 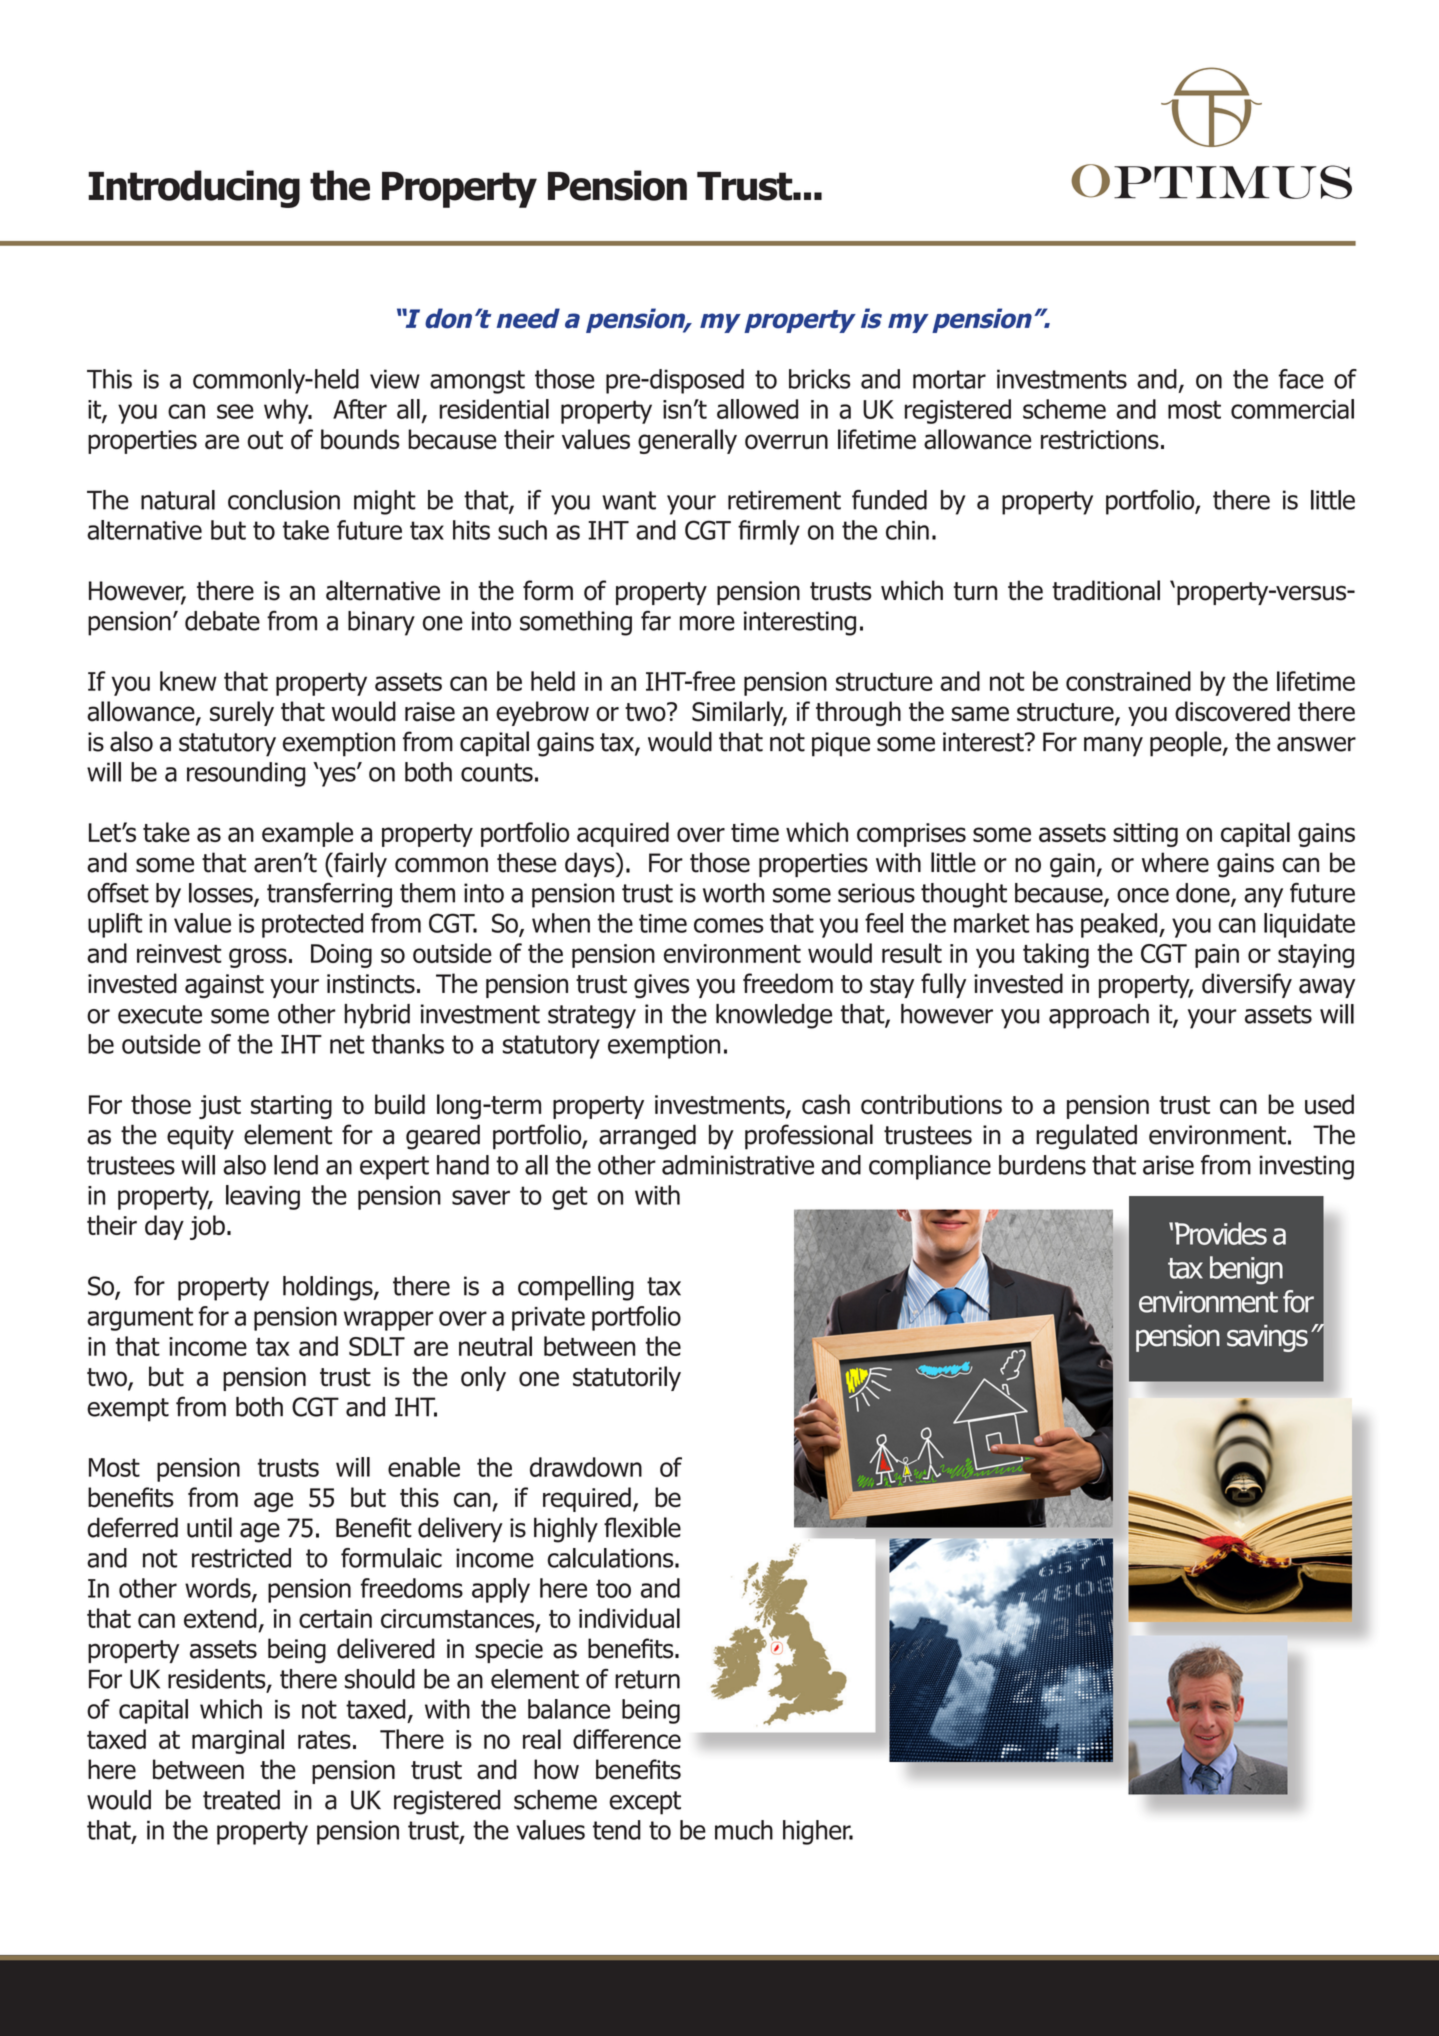 I want to click on argument, so click(x=140, y=1319).
